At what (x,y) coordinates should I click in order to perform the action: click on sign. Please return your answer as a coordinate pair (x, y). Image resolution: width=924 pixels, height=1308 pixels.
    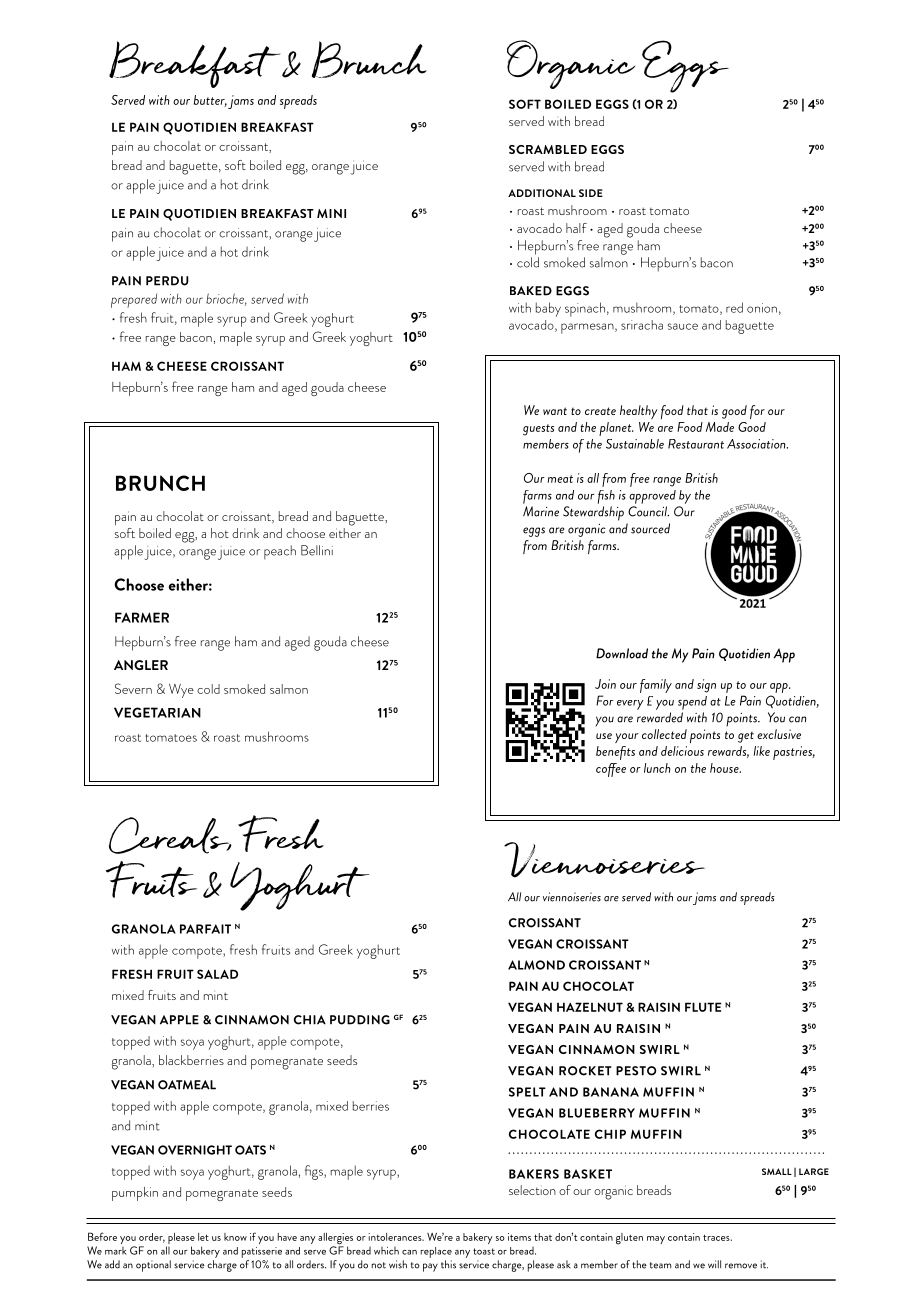
    Looking at the image, I should click on (706, 686).
